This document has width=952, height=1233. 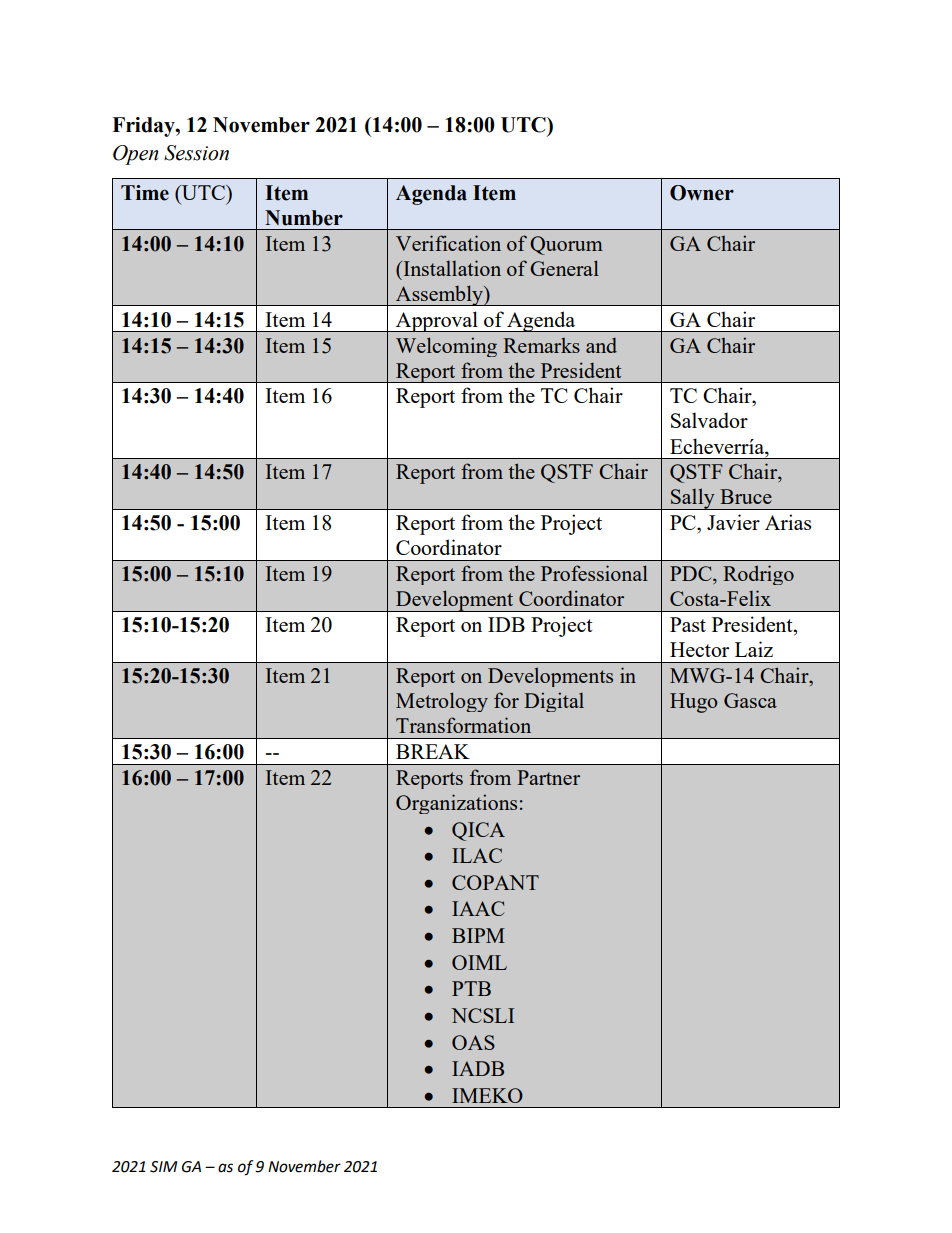 I want to click on Organizations, so click(x=456, y=804).
